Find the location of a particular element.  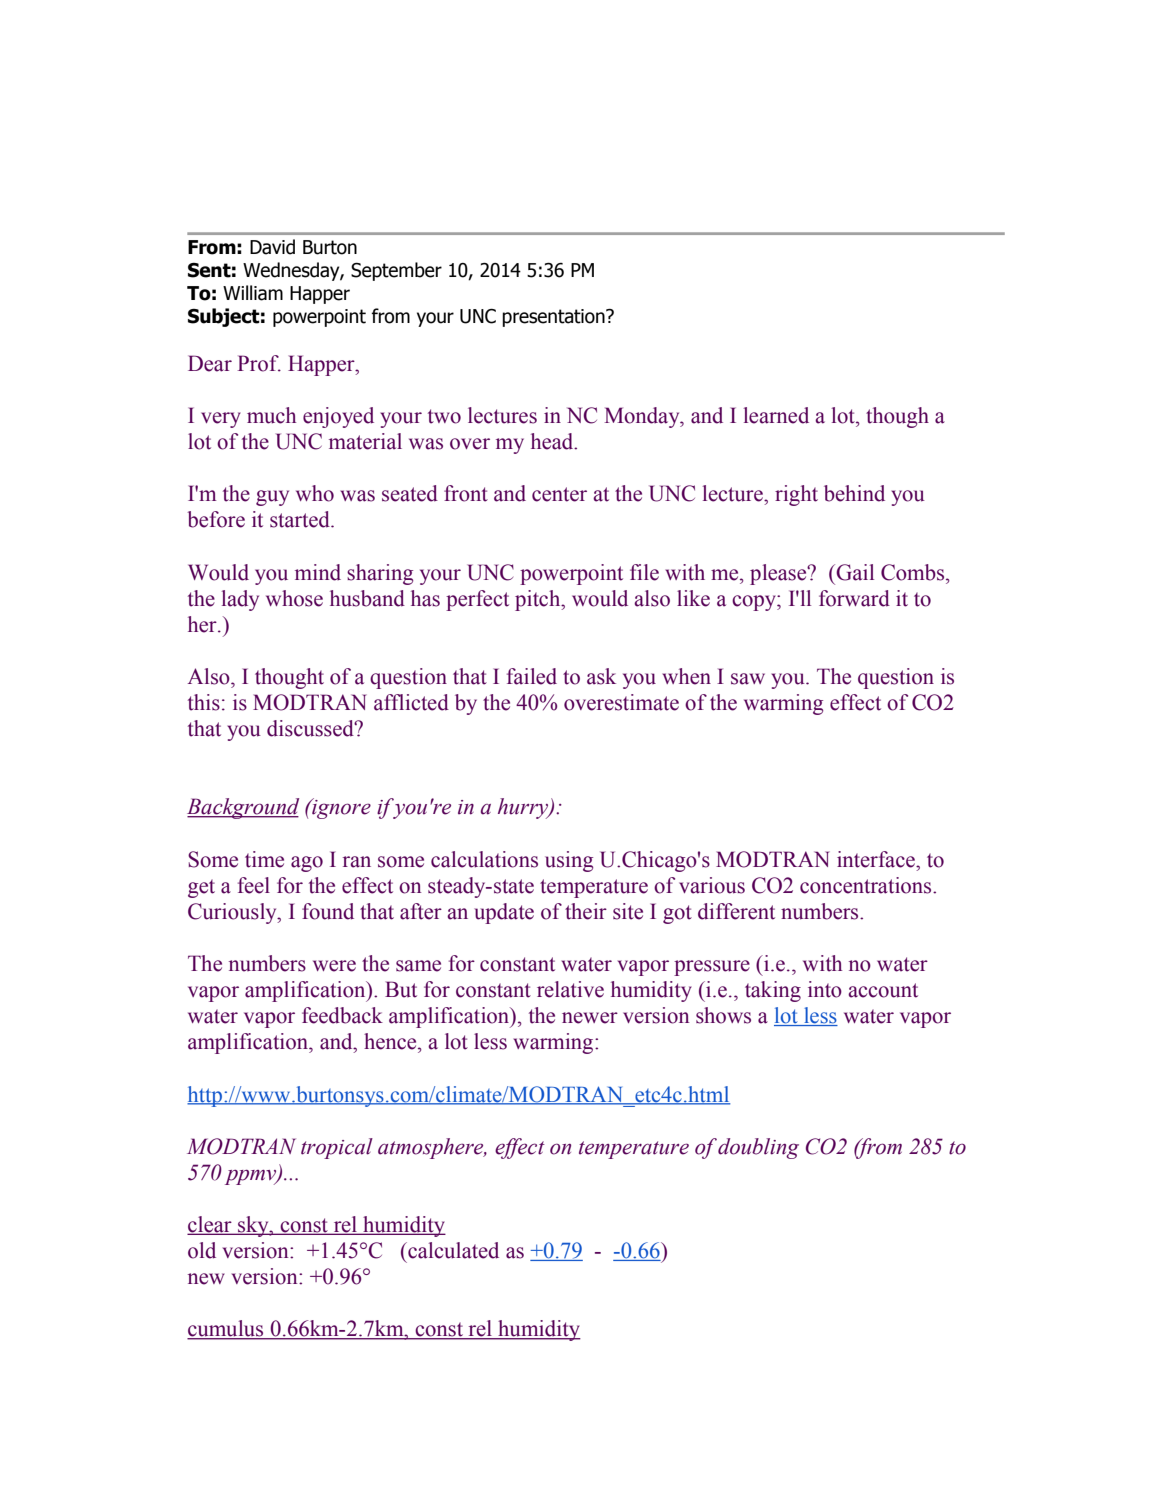

center is located at coordinates (559, 494).
